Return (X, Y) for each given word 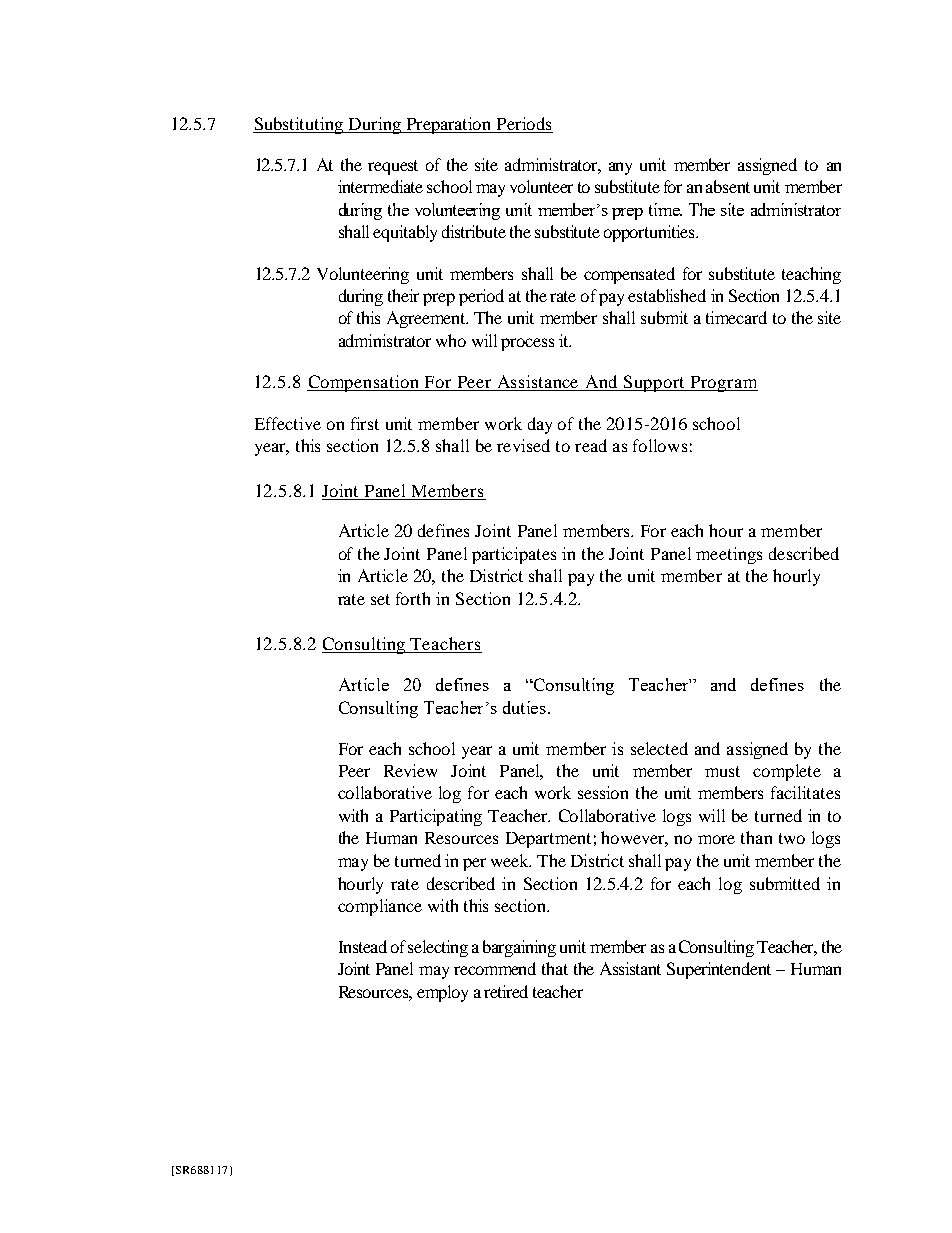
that (555, 968)
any (620, 168)
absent (728, 186)
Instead (363, 946)
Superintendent (719, 970)
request (393, 167)
